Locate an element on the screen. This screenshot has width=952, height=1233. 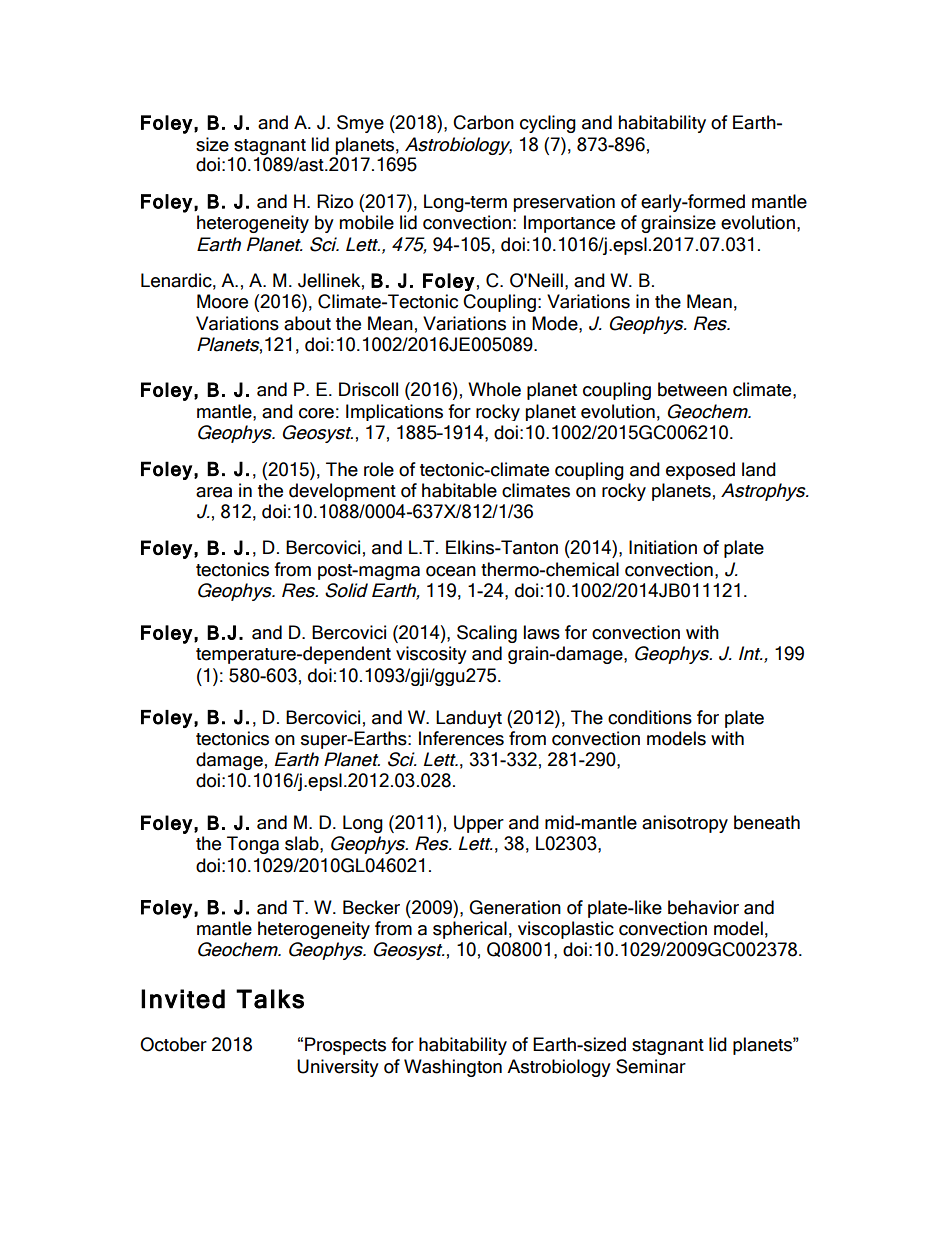
Talks is located at coordinates (270, 999).
